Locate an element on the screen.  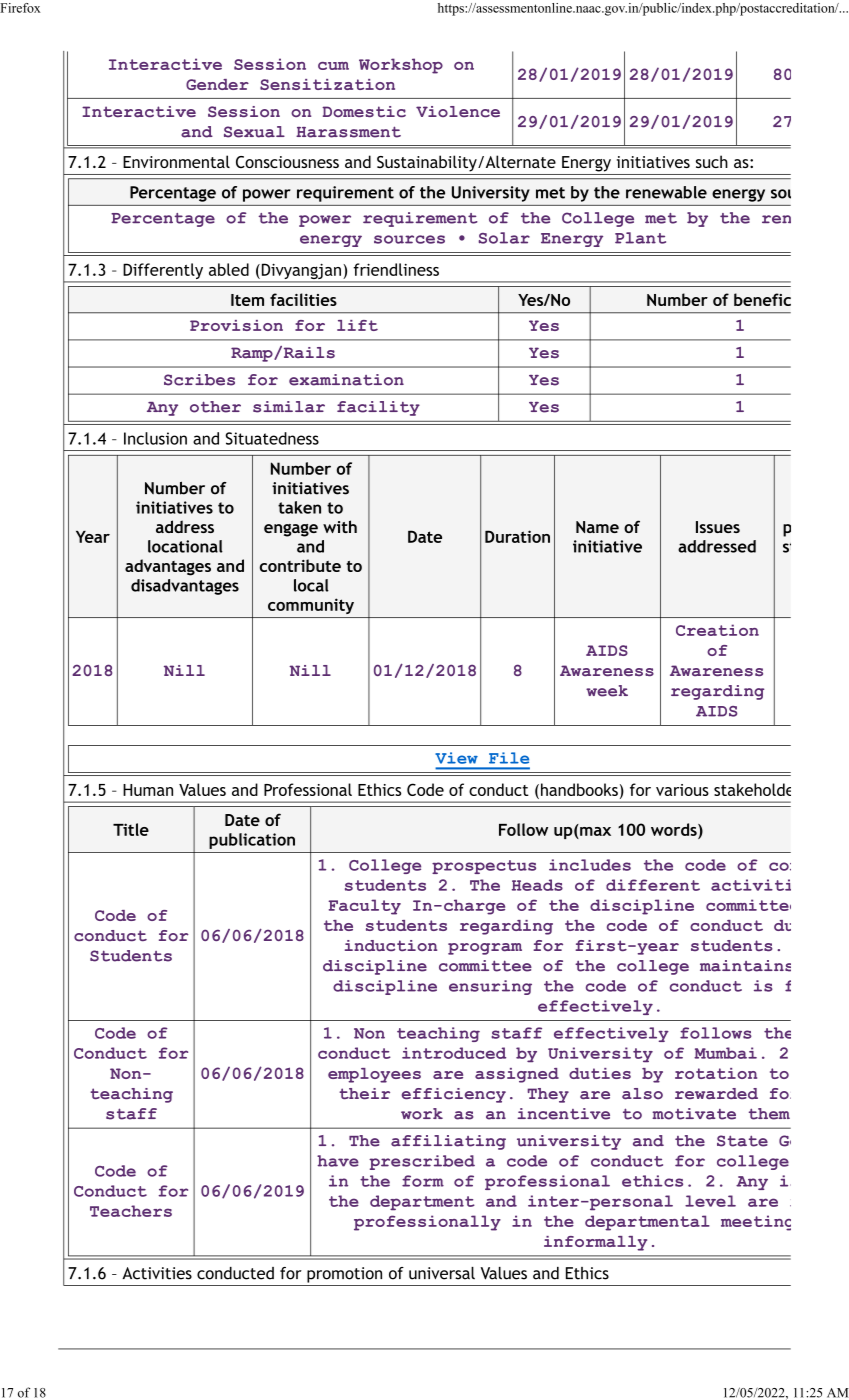
facility is located at coordinates (378, 408).
